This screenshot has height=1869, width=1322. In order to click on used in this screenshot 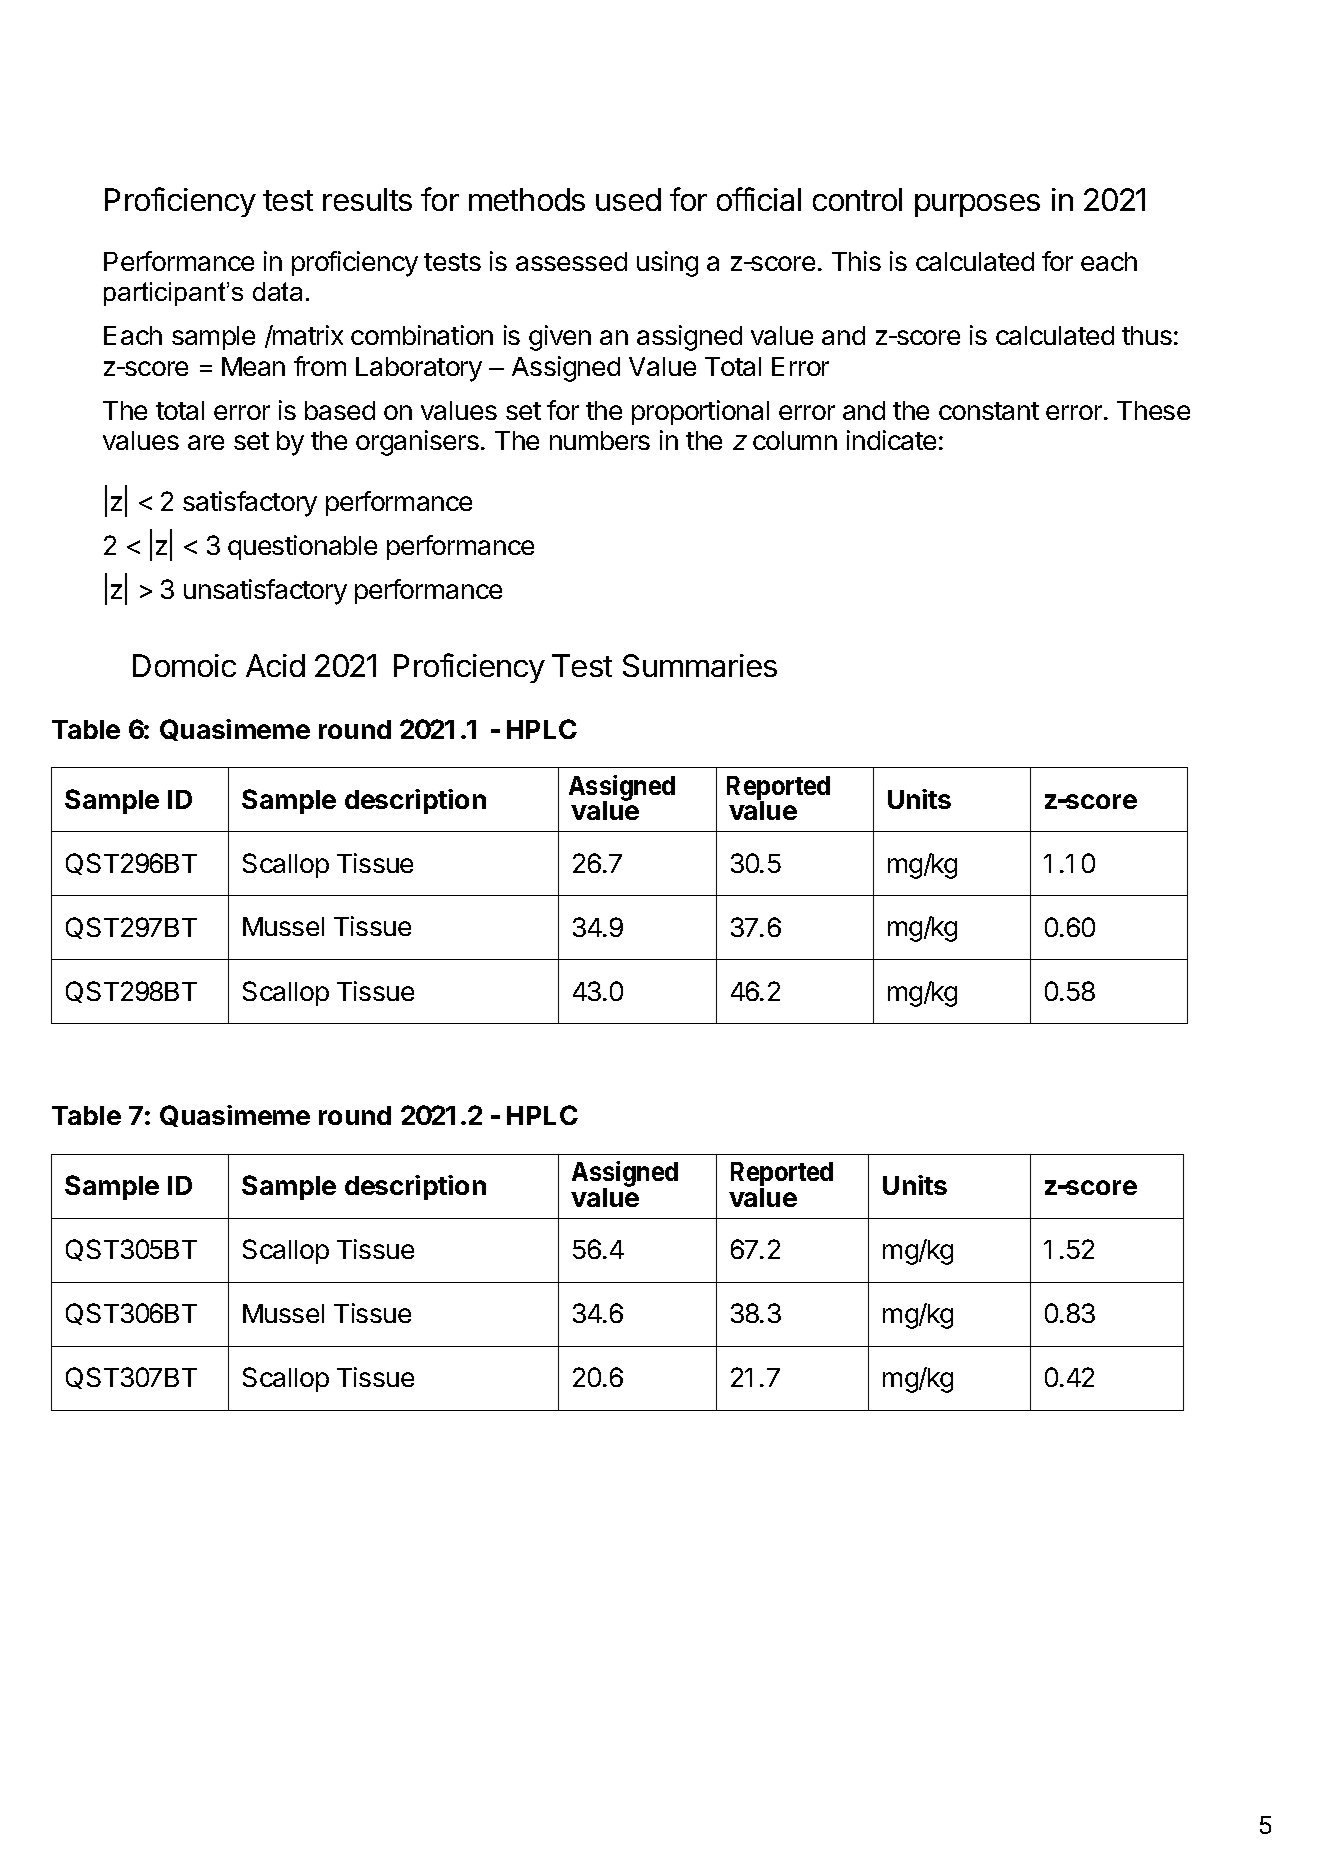, I will do `click(628, 199)`.
